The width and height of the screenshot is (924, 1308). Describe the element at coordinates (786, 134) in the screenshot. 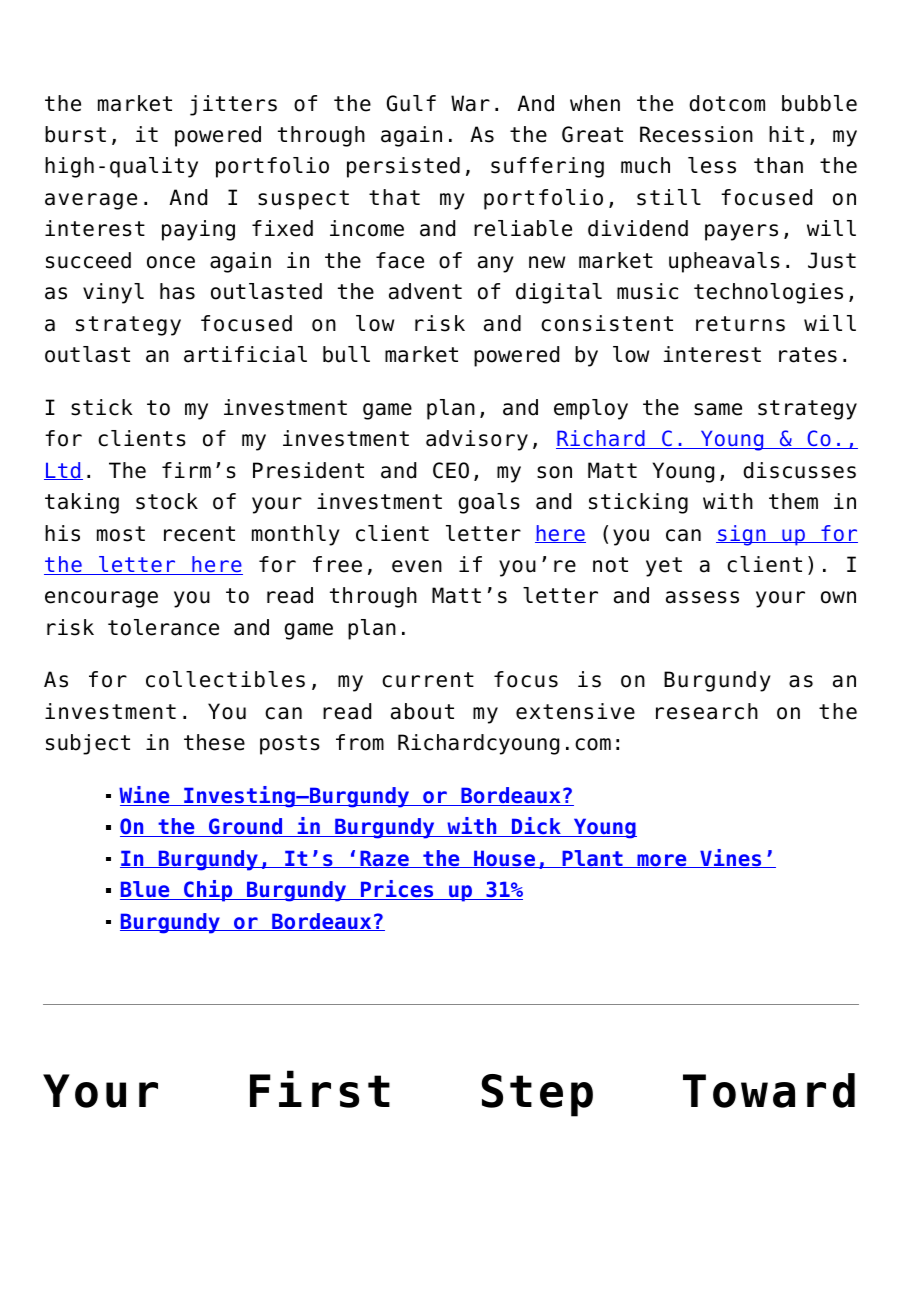

I see `hit` at that location.
